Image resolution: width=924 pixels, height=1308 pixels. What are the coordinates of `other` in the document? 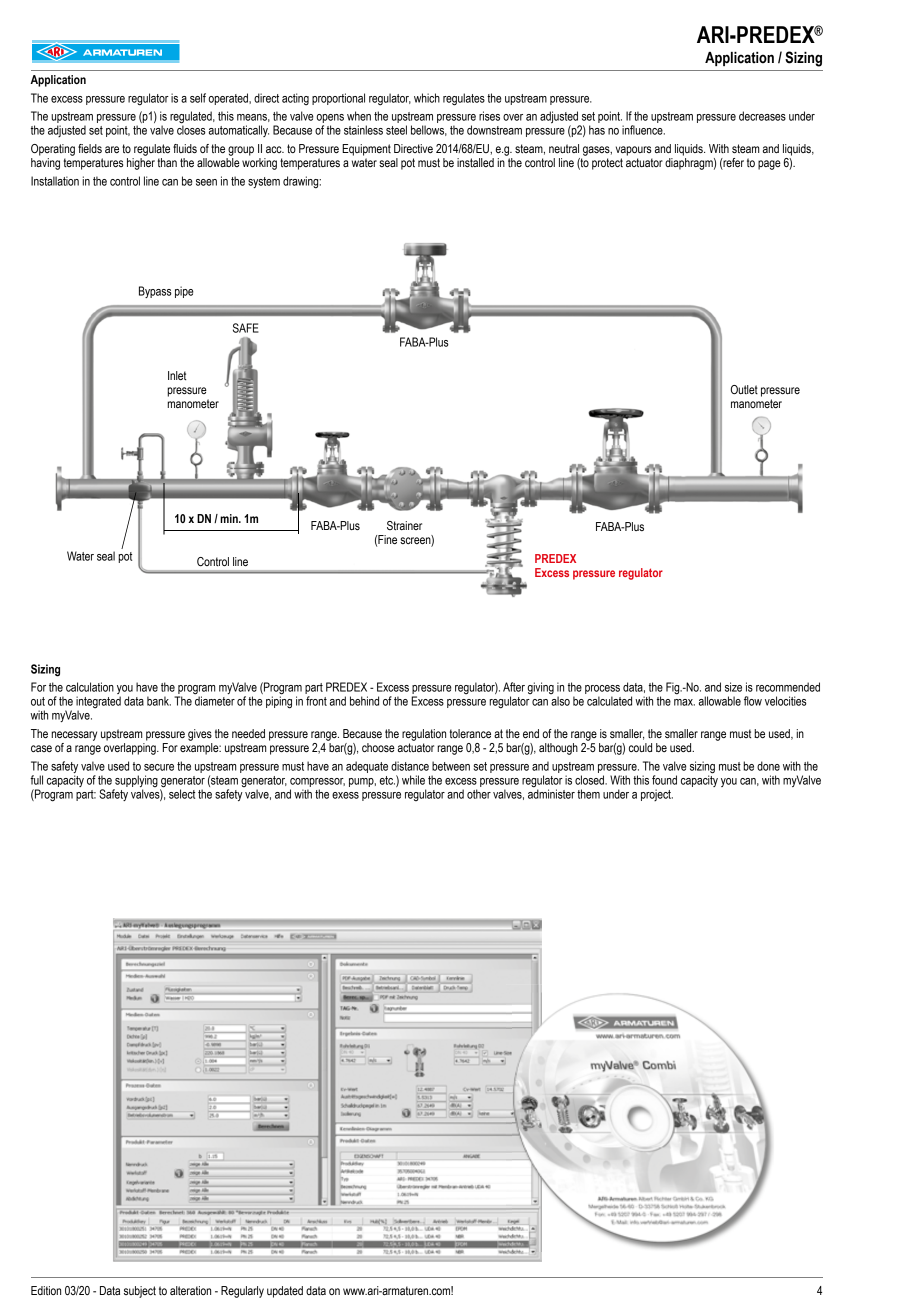 It's located at (479, 794).
